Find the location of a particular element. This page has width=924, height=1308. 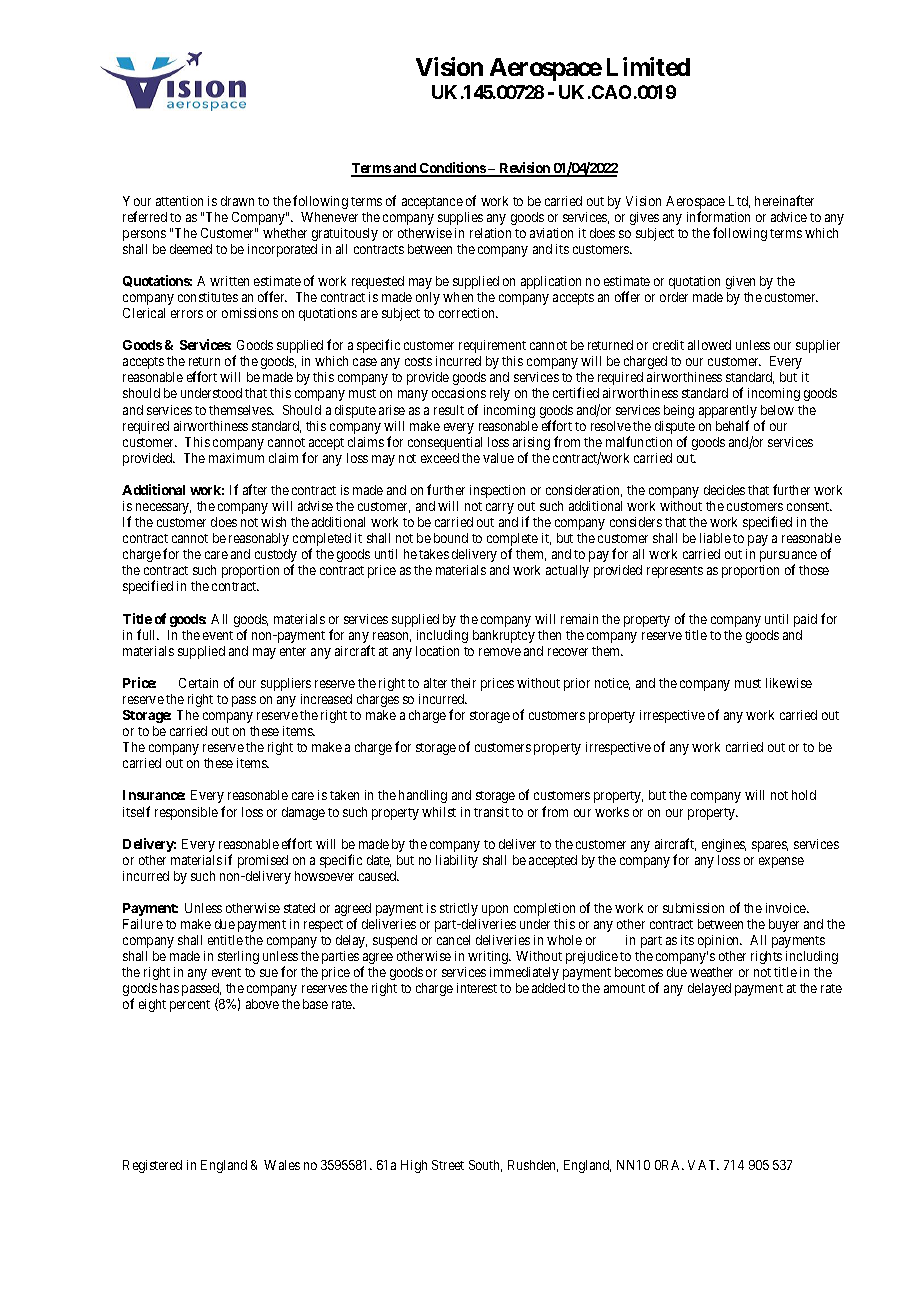

Conditions is located at coordinates (452, 169).
